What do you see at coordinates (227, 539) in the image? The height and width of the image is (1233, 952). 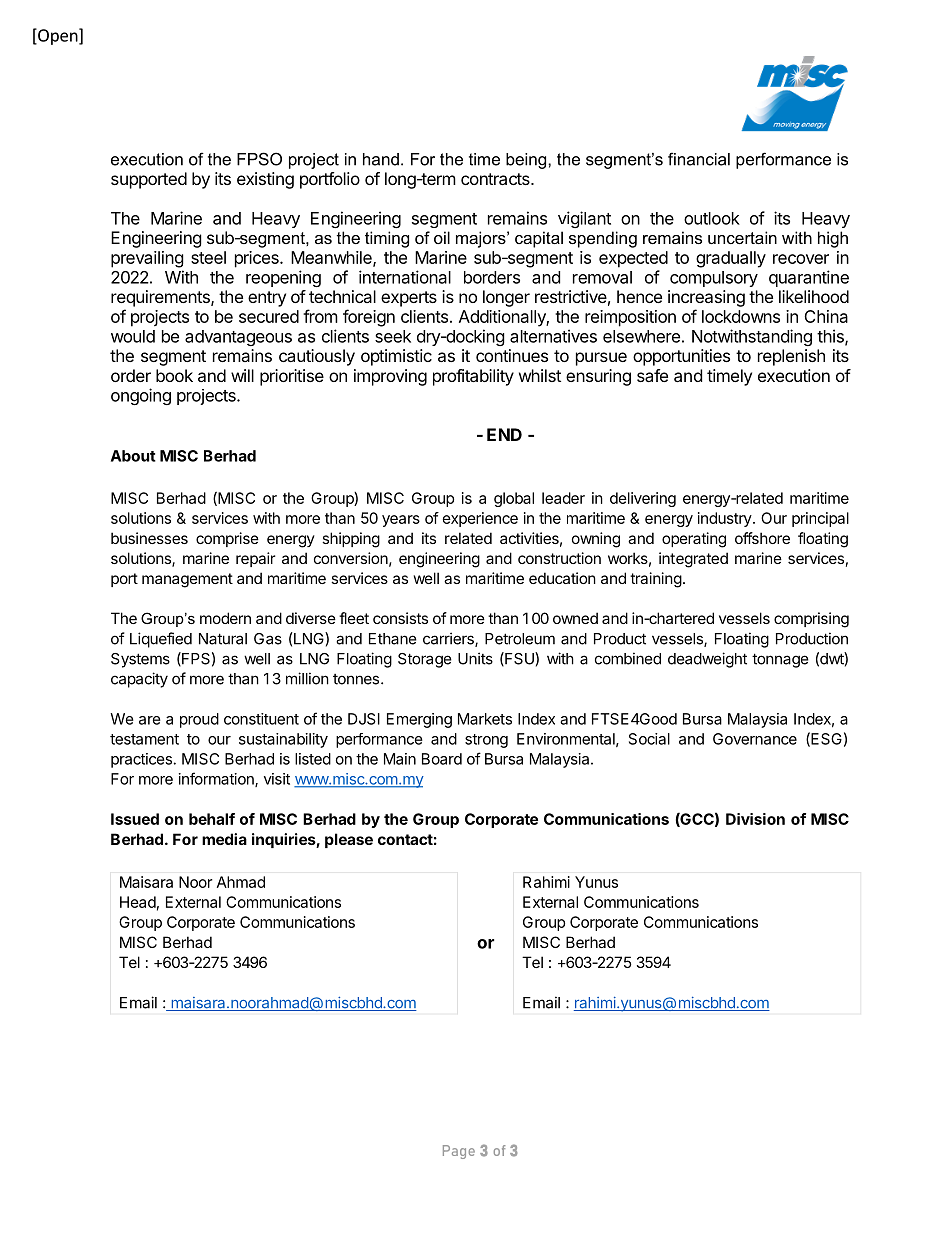 I see `comprise` at bounding box center [227, 539].
